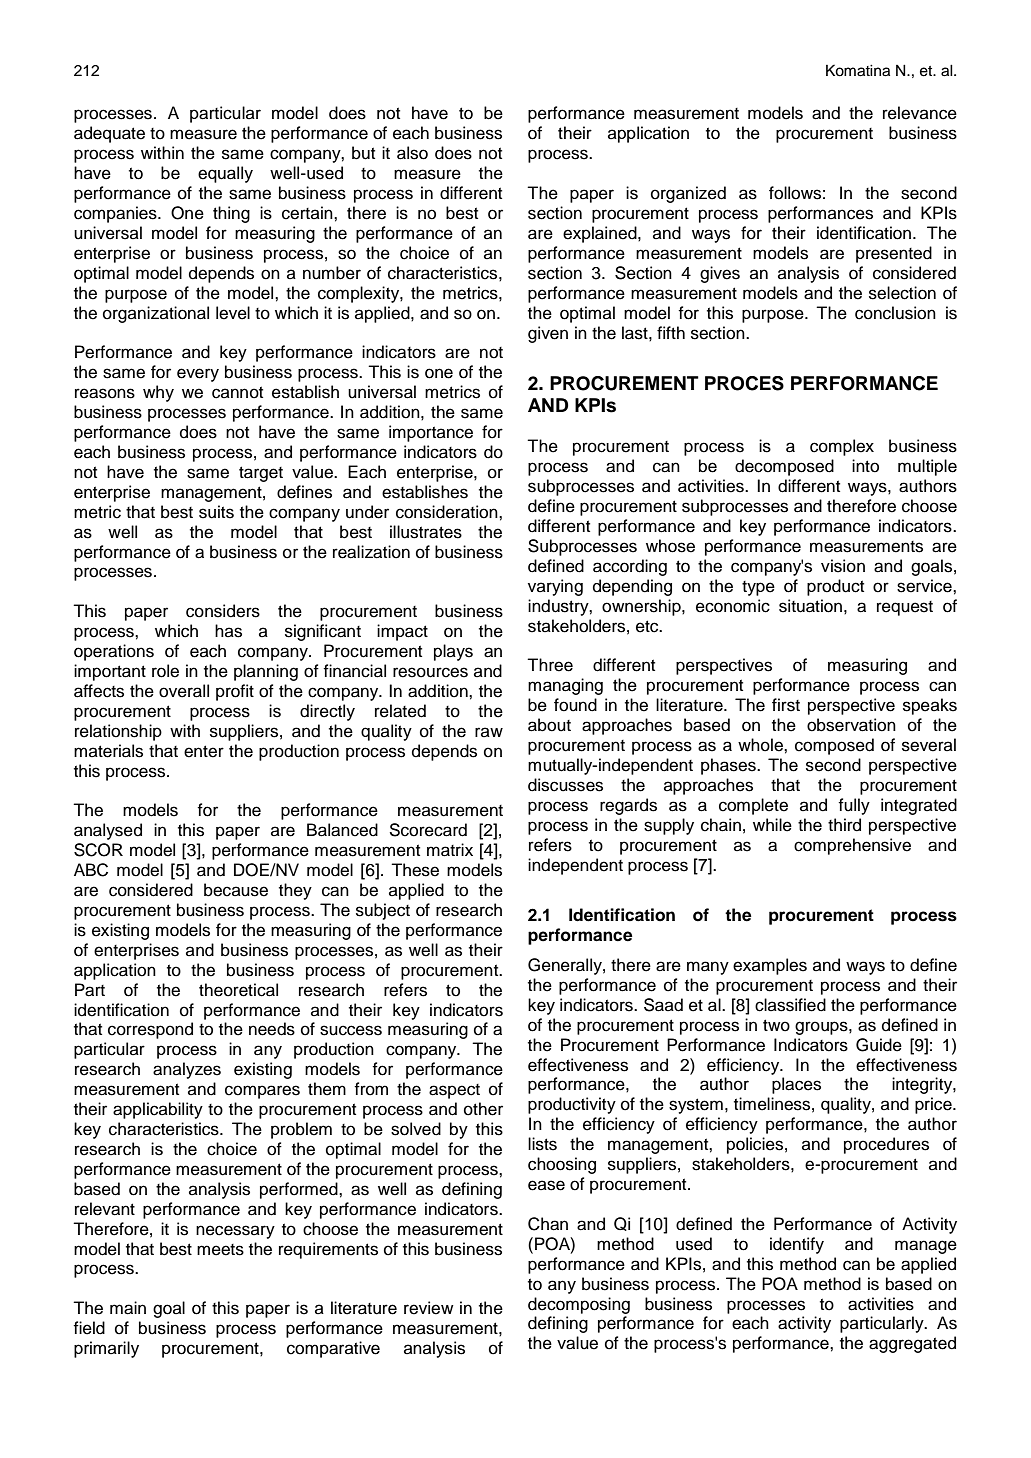 The height and width of the screenshot is (1458, 1031). I want to click on relevance, so click(920, 113).
